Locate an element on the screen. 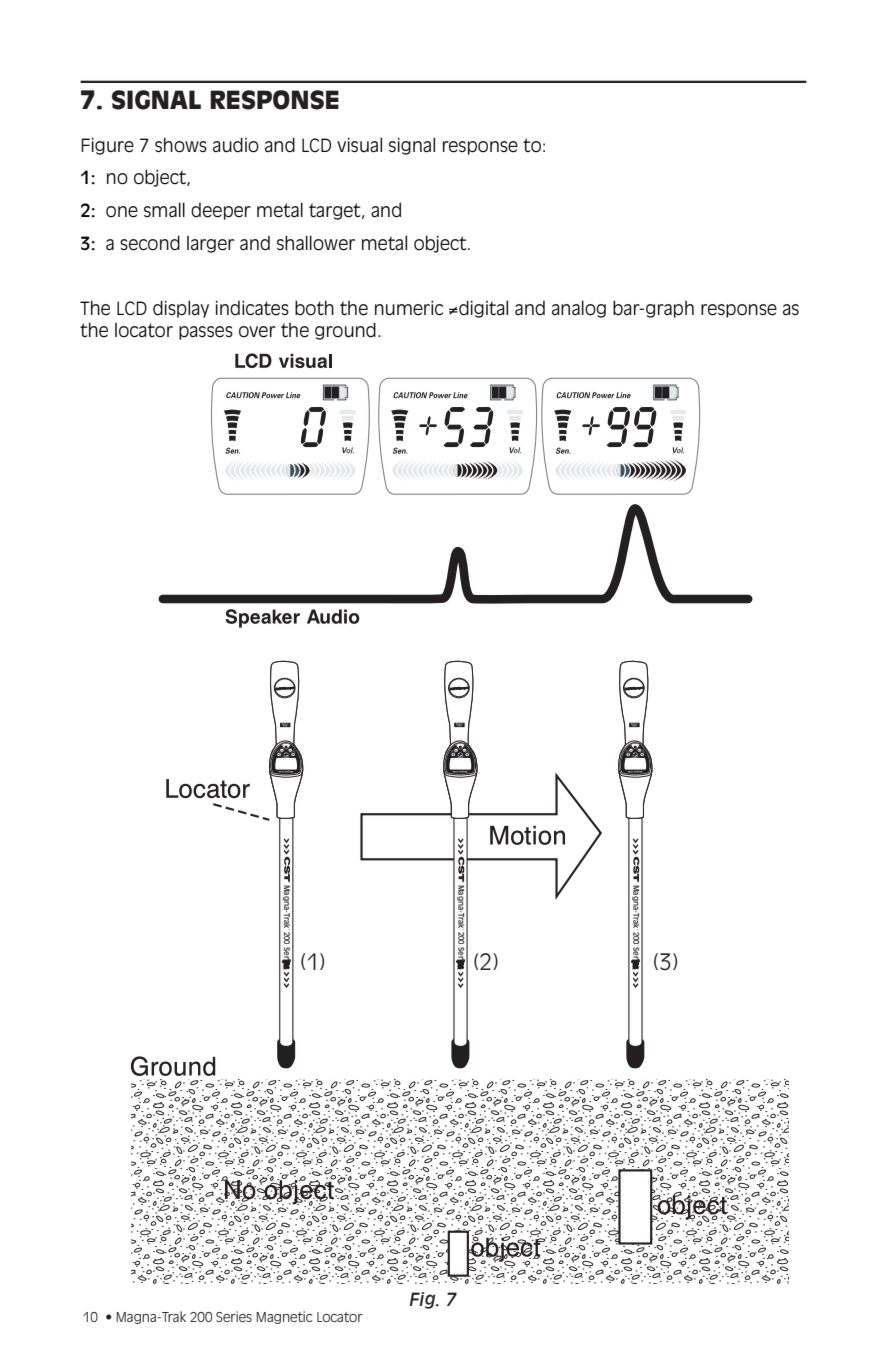  small is located at coordinates (164, 209).
